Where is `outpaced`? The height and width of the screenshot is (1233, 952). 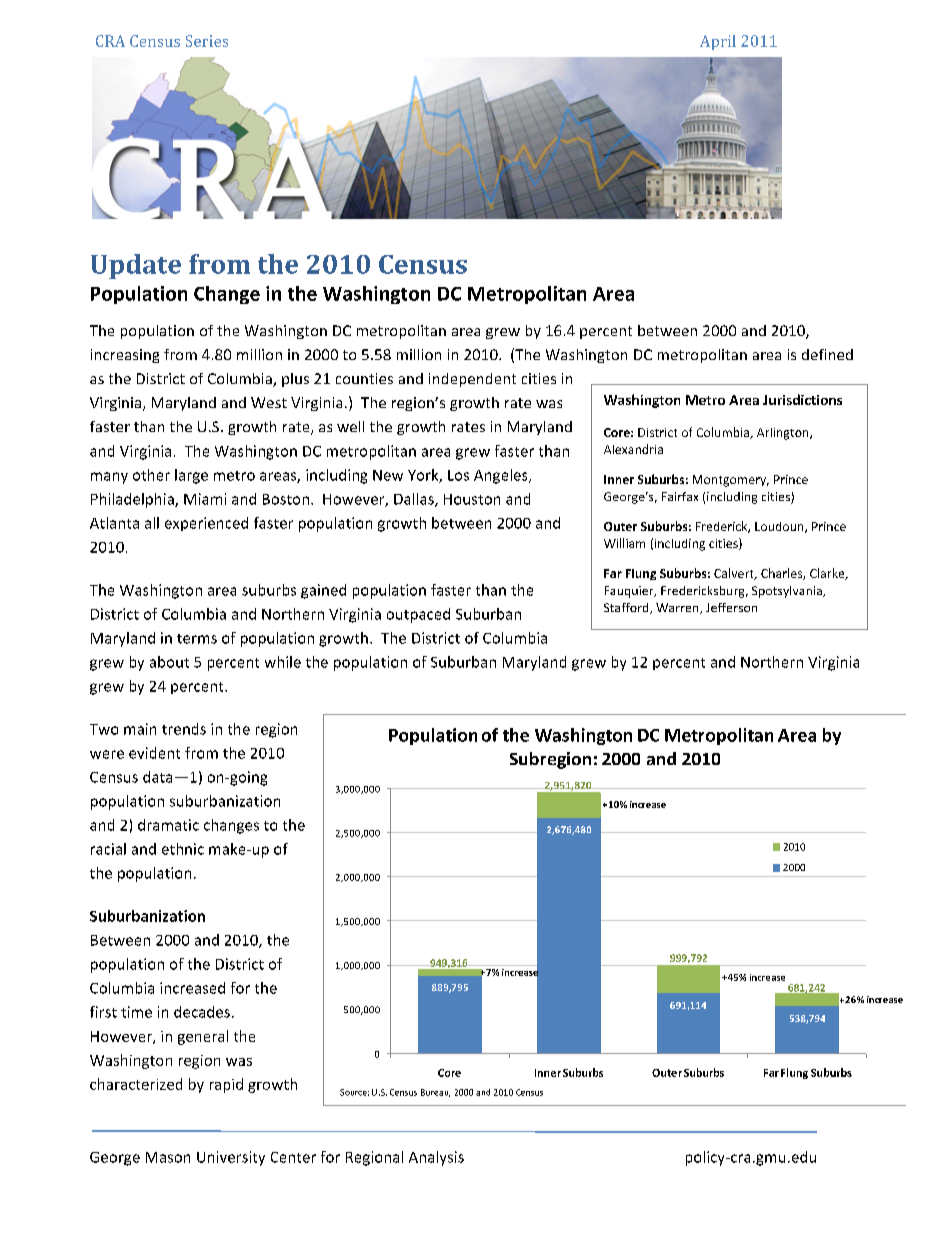 outpaced is located at coordinates (418, 615).
